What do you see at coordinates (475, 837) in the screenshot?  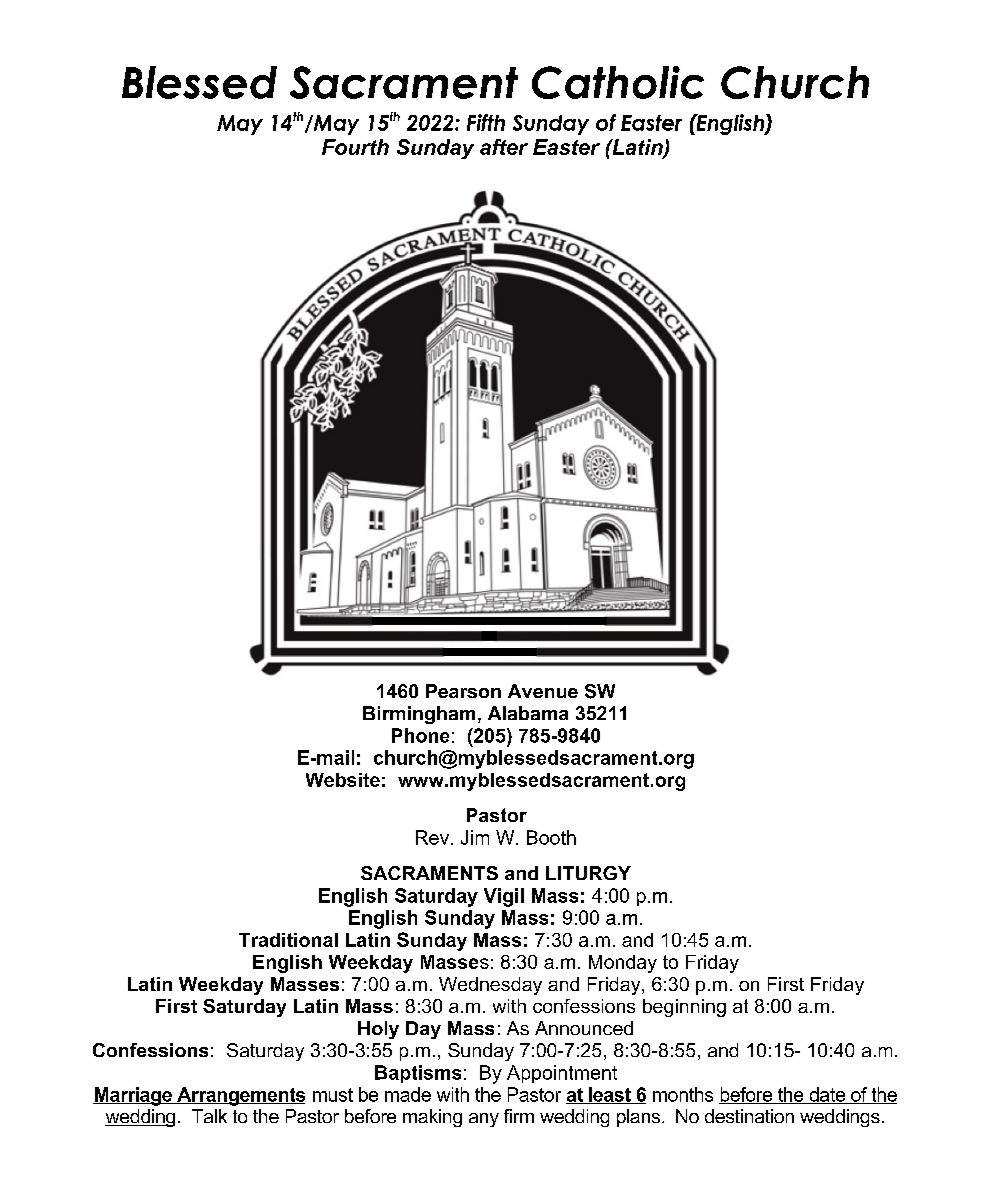 I see `Jim` at bounding box center [475, 837].
